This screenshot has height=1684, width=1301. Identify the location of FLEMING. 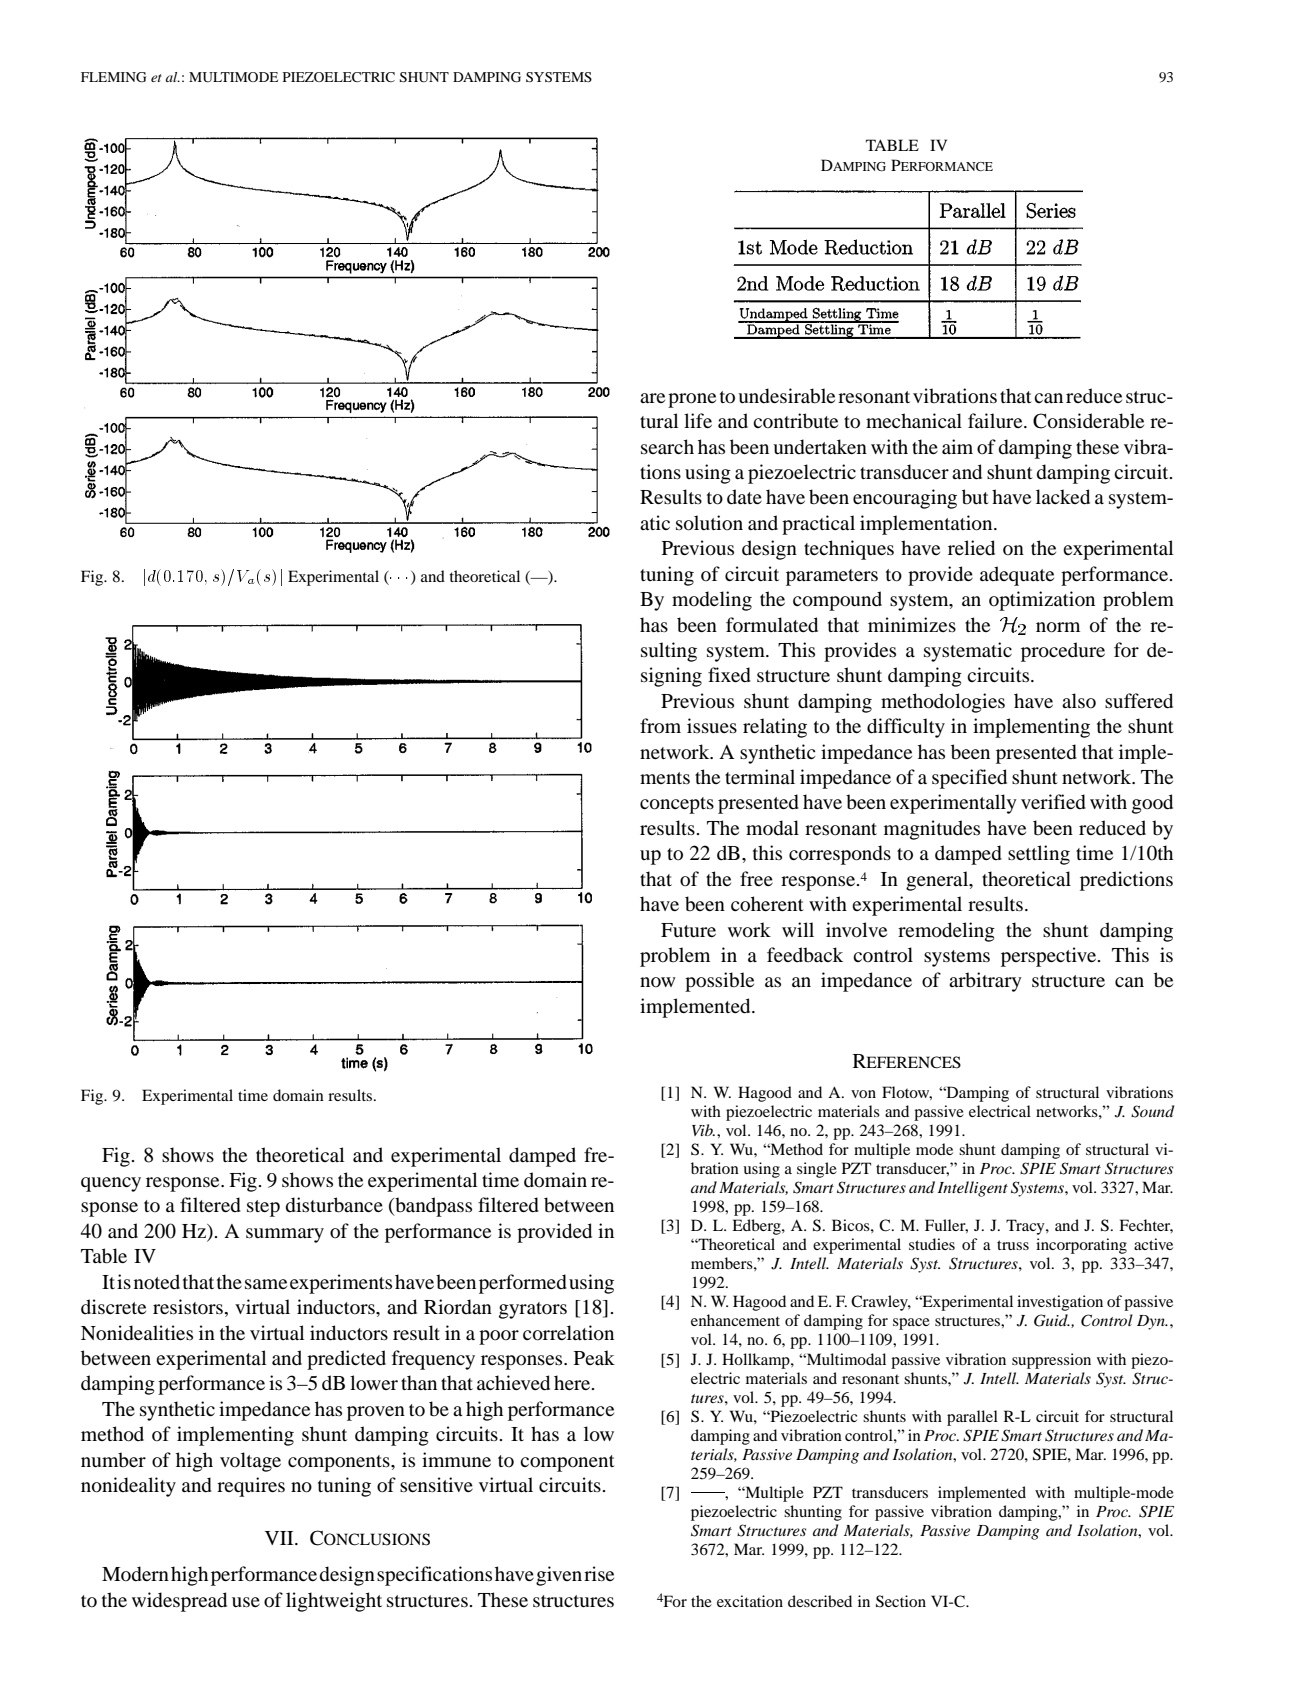
(113, 77).
